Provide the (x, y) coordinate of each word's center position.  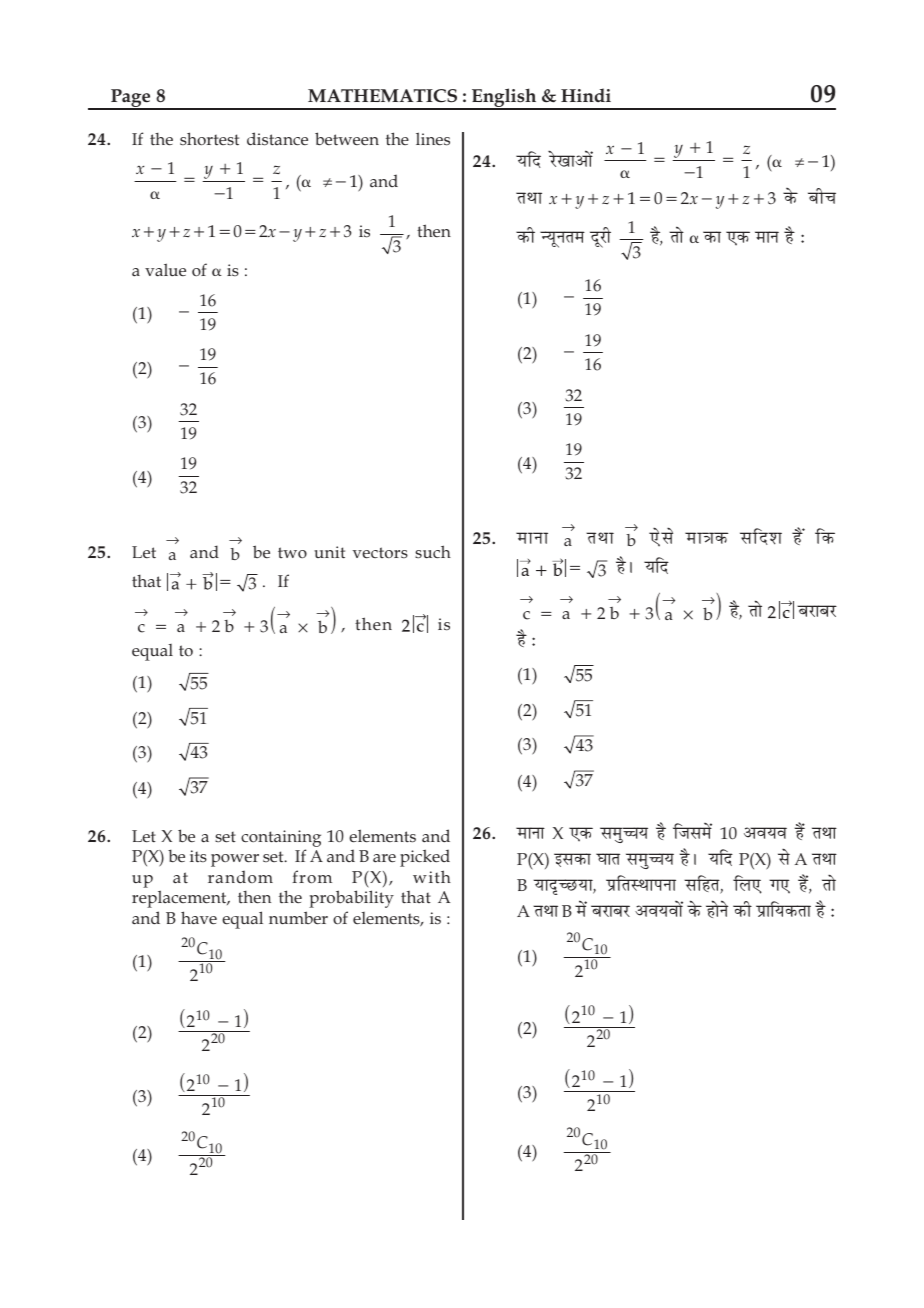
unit (329, 552)
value (165, 270)
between (347, 139)
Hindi (586, 95)
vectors (380, 553)
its (198, 856)
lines (433, 139)
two (292, 552)
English (504, 99)
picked (425, 858)
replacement (180, 899)
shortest (209, 139)
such (433, 552)
